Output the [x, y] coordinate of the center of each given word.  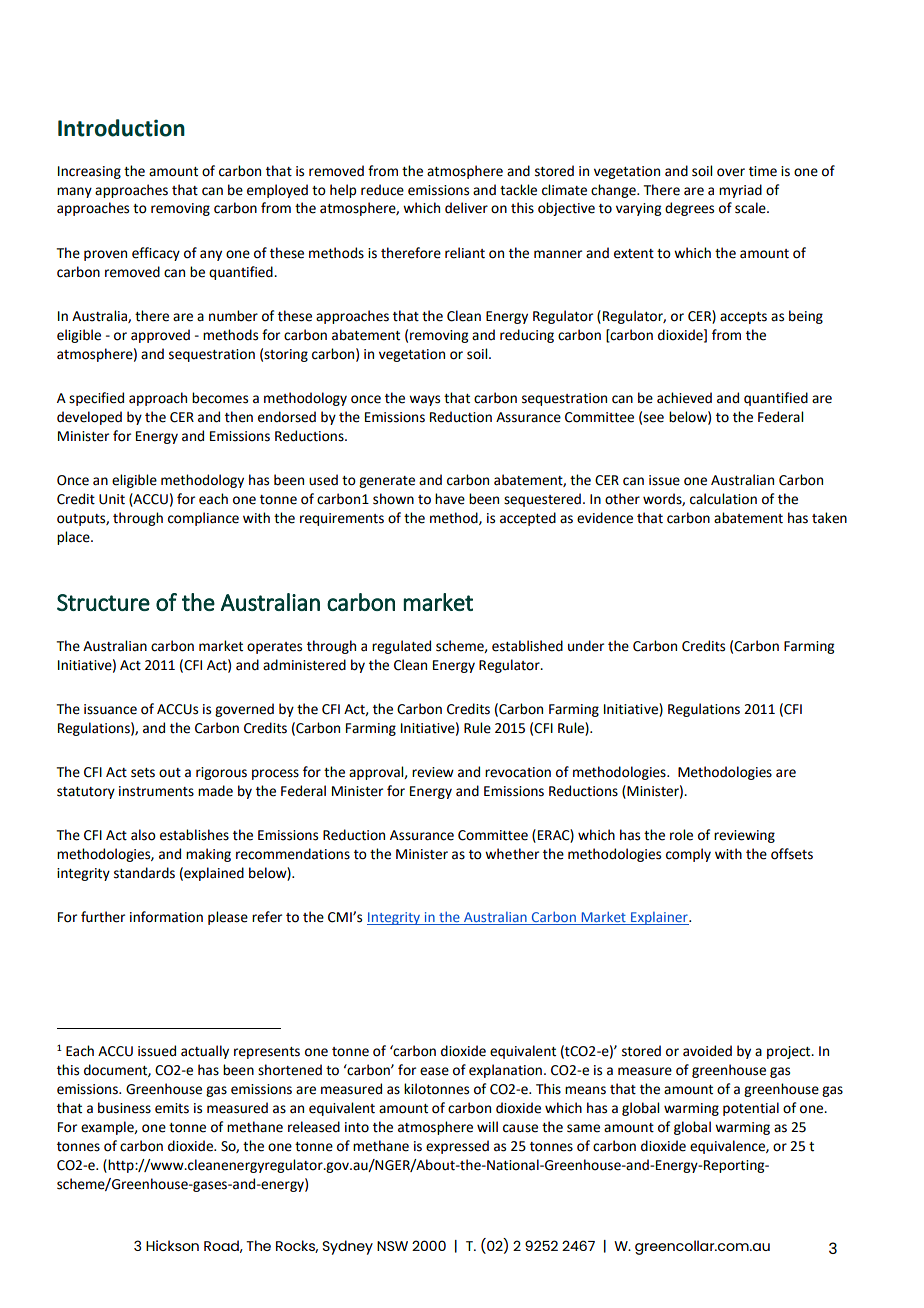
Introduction [121, 128]
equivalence [728, 1147]
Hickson [172, 1245]
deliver [466, 208]
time [763, 171]
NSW [392, 1246]
